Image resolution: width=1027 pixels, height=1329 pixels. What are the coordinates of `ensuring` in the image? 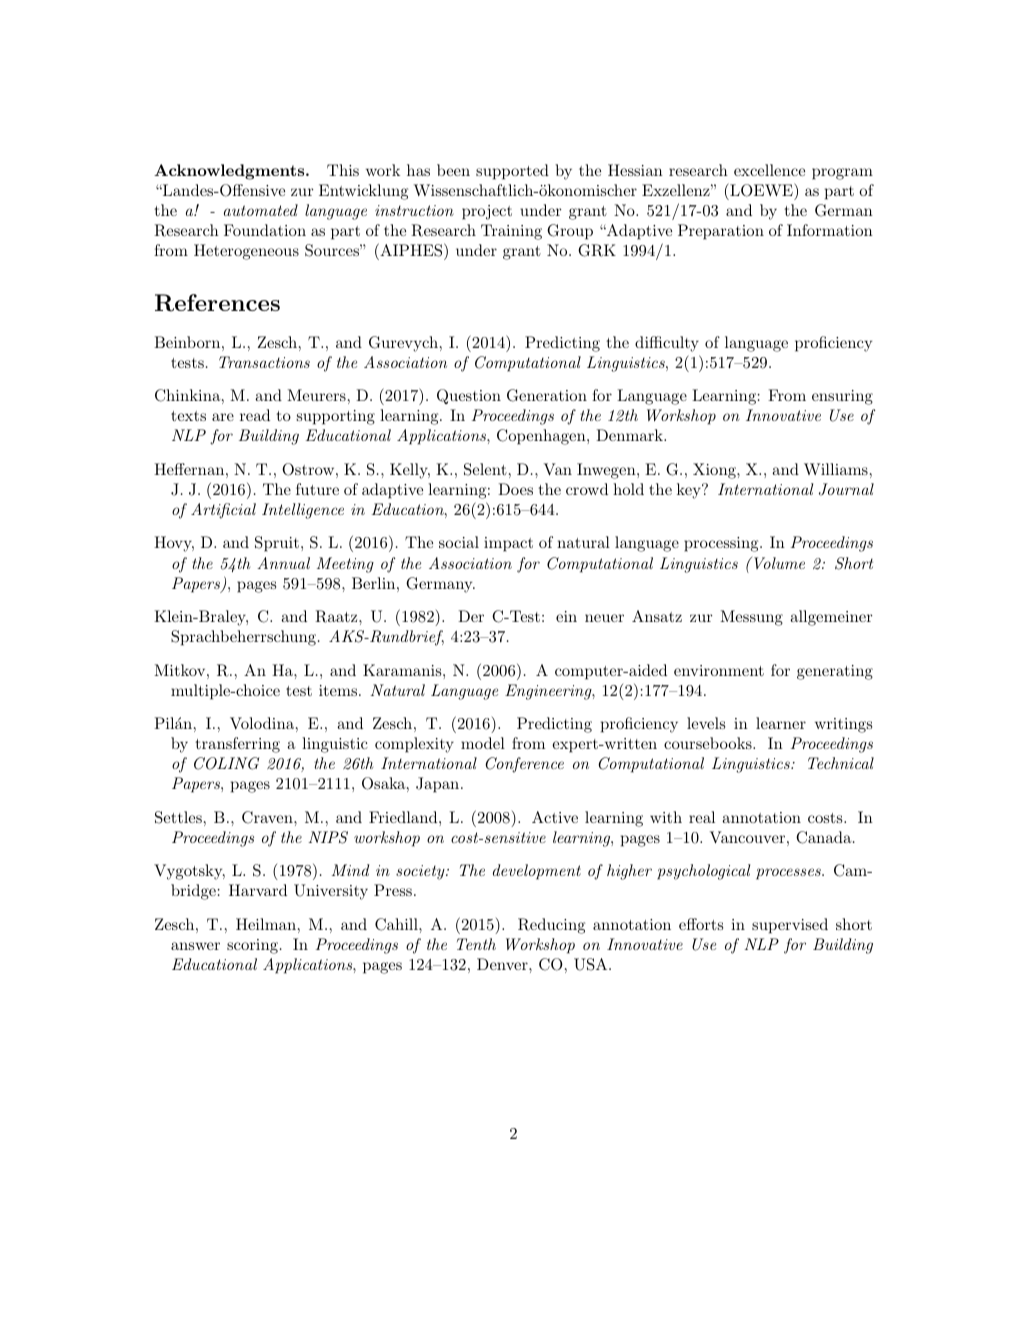 It's located at (842, 397).
